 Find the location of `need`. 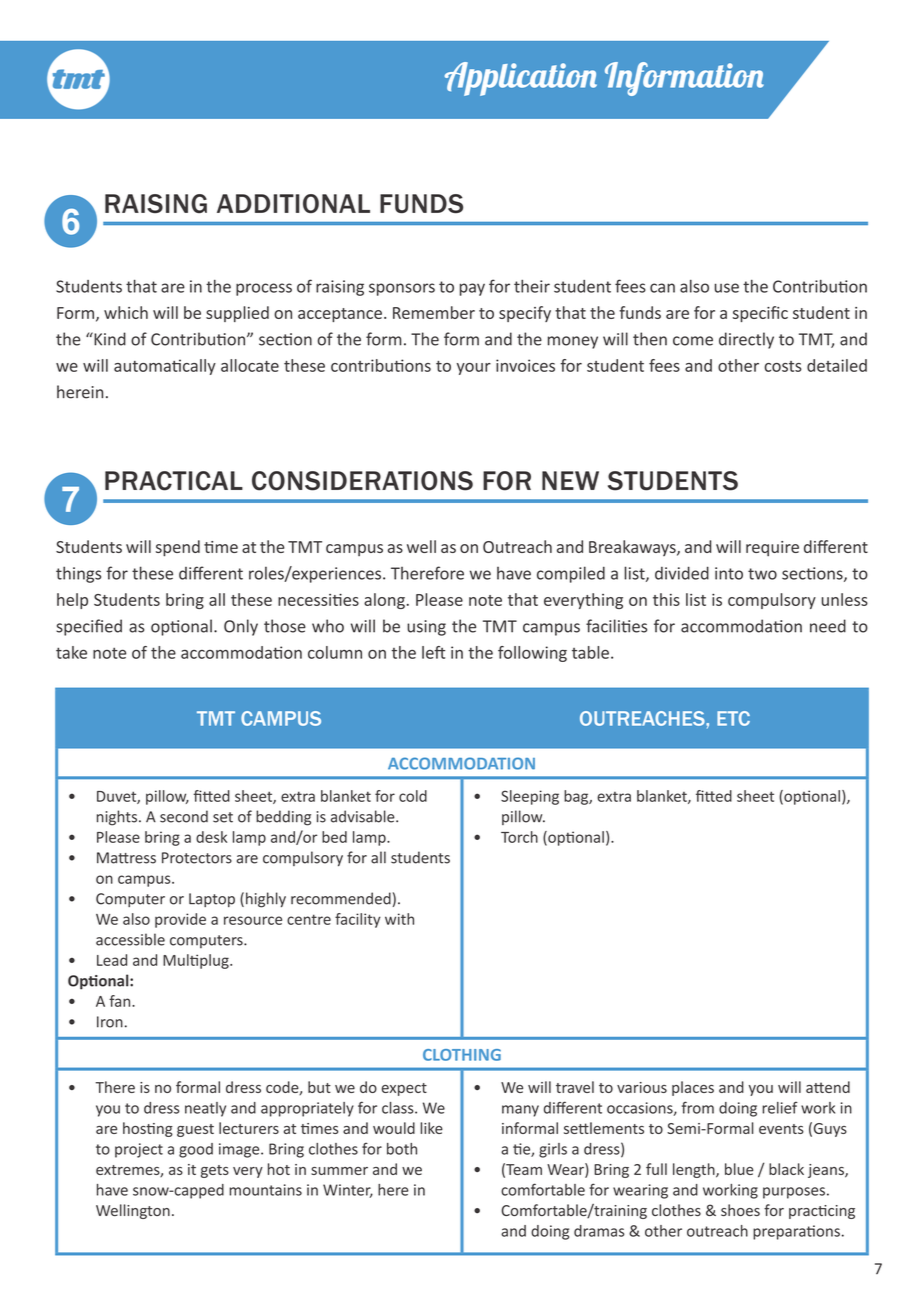

need is located at coordinates (828, 626).
